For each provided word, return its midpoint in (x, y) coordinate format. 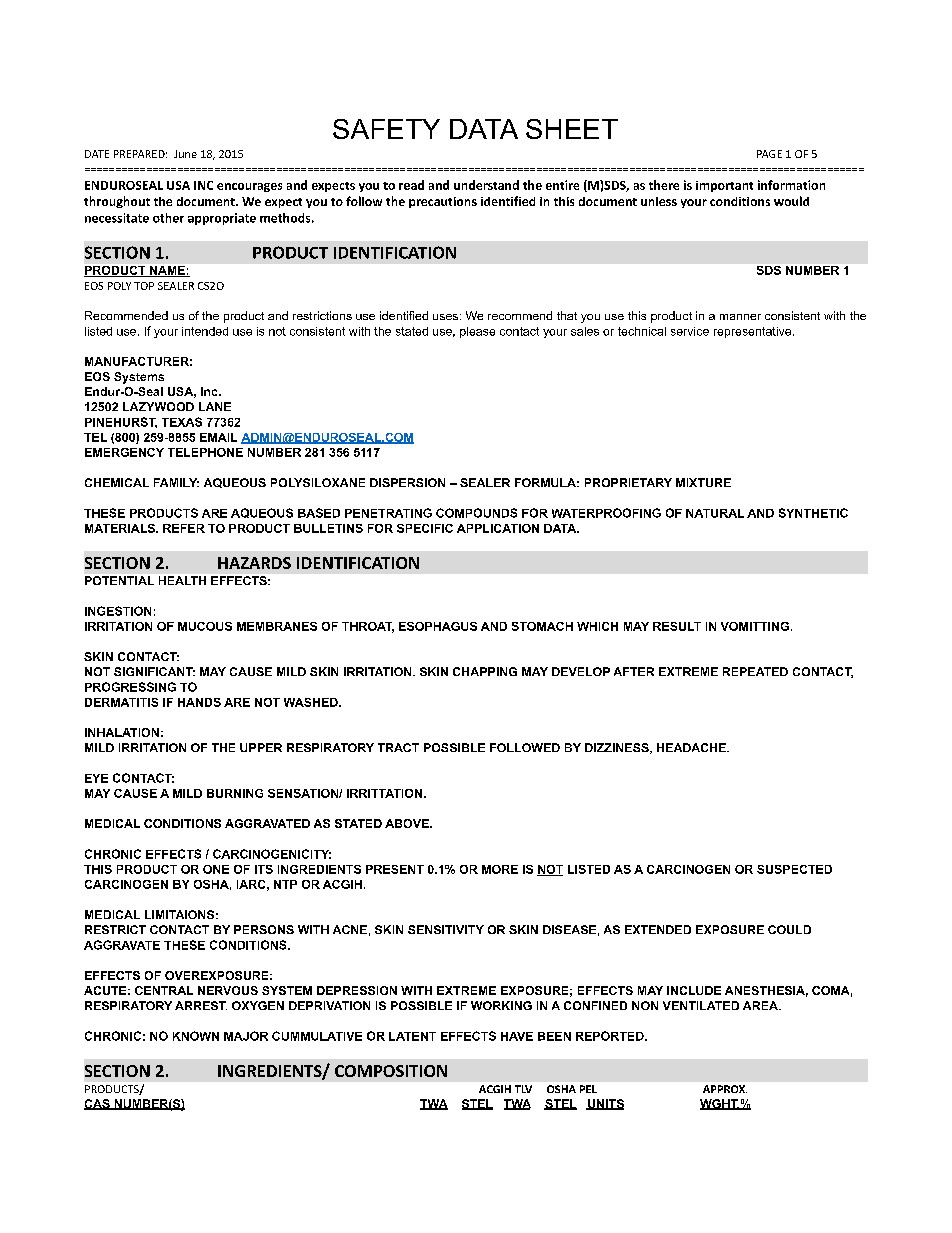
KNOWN (196, 1036)
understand (486, 185)
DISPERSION (407, 482)
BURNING (235, 793)
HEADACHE (692, 747)
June (185, 154)
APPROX (725, 1089)
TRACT (398, 747)
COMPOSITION (391, 1071)
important (724, 186)
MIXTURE (703, 482)
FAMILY (176, 482)
